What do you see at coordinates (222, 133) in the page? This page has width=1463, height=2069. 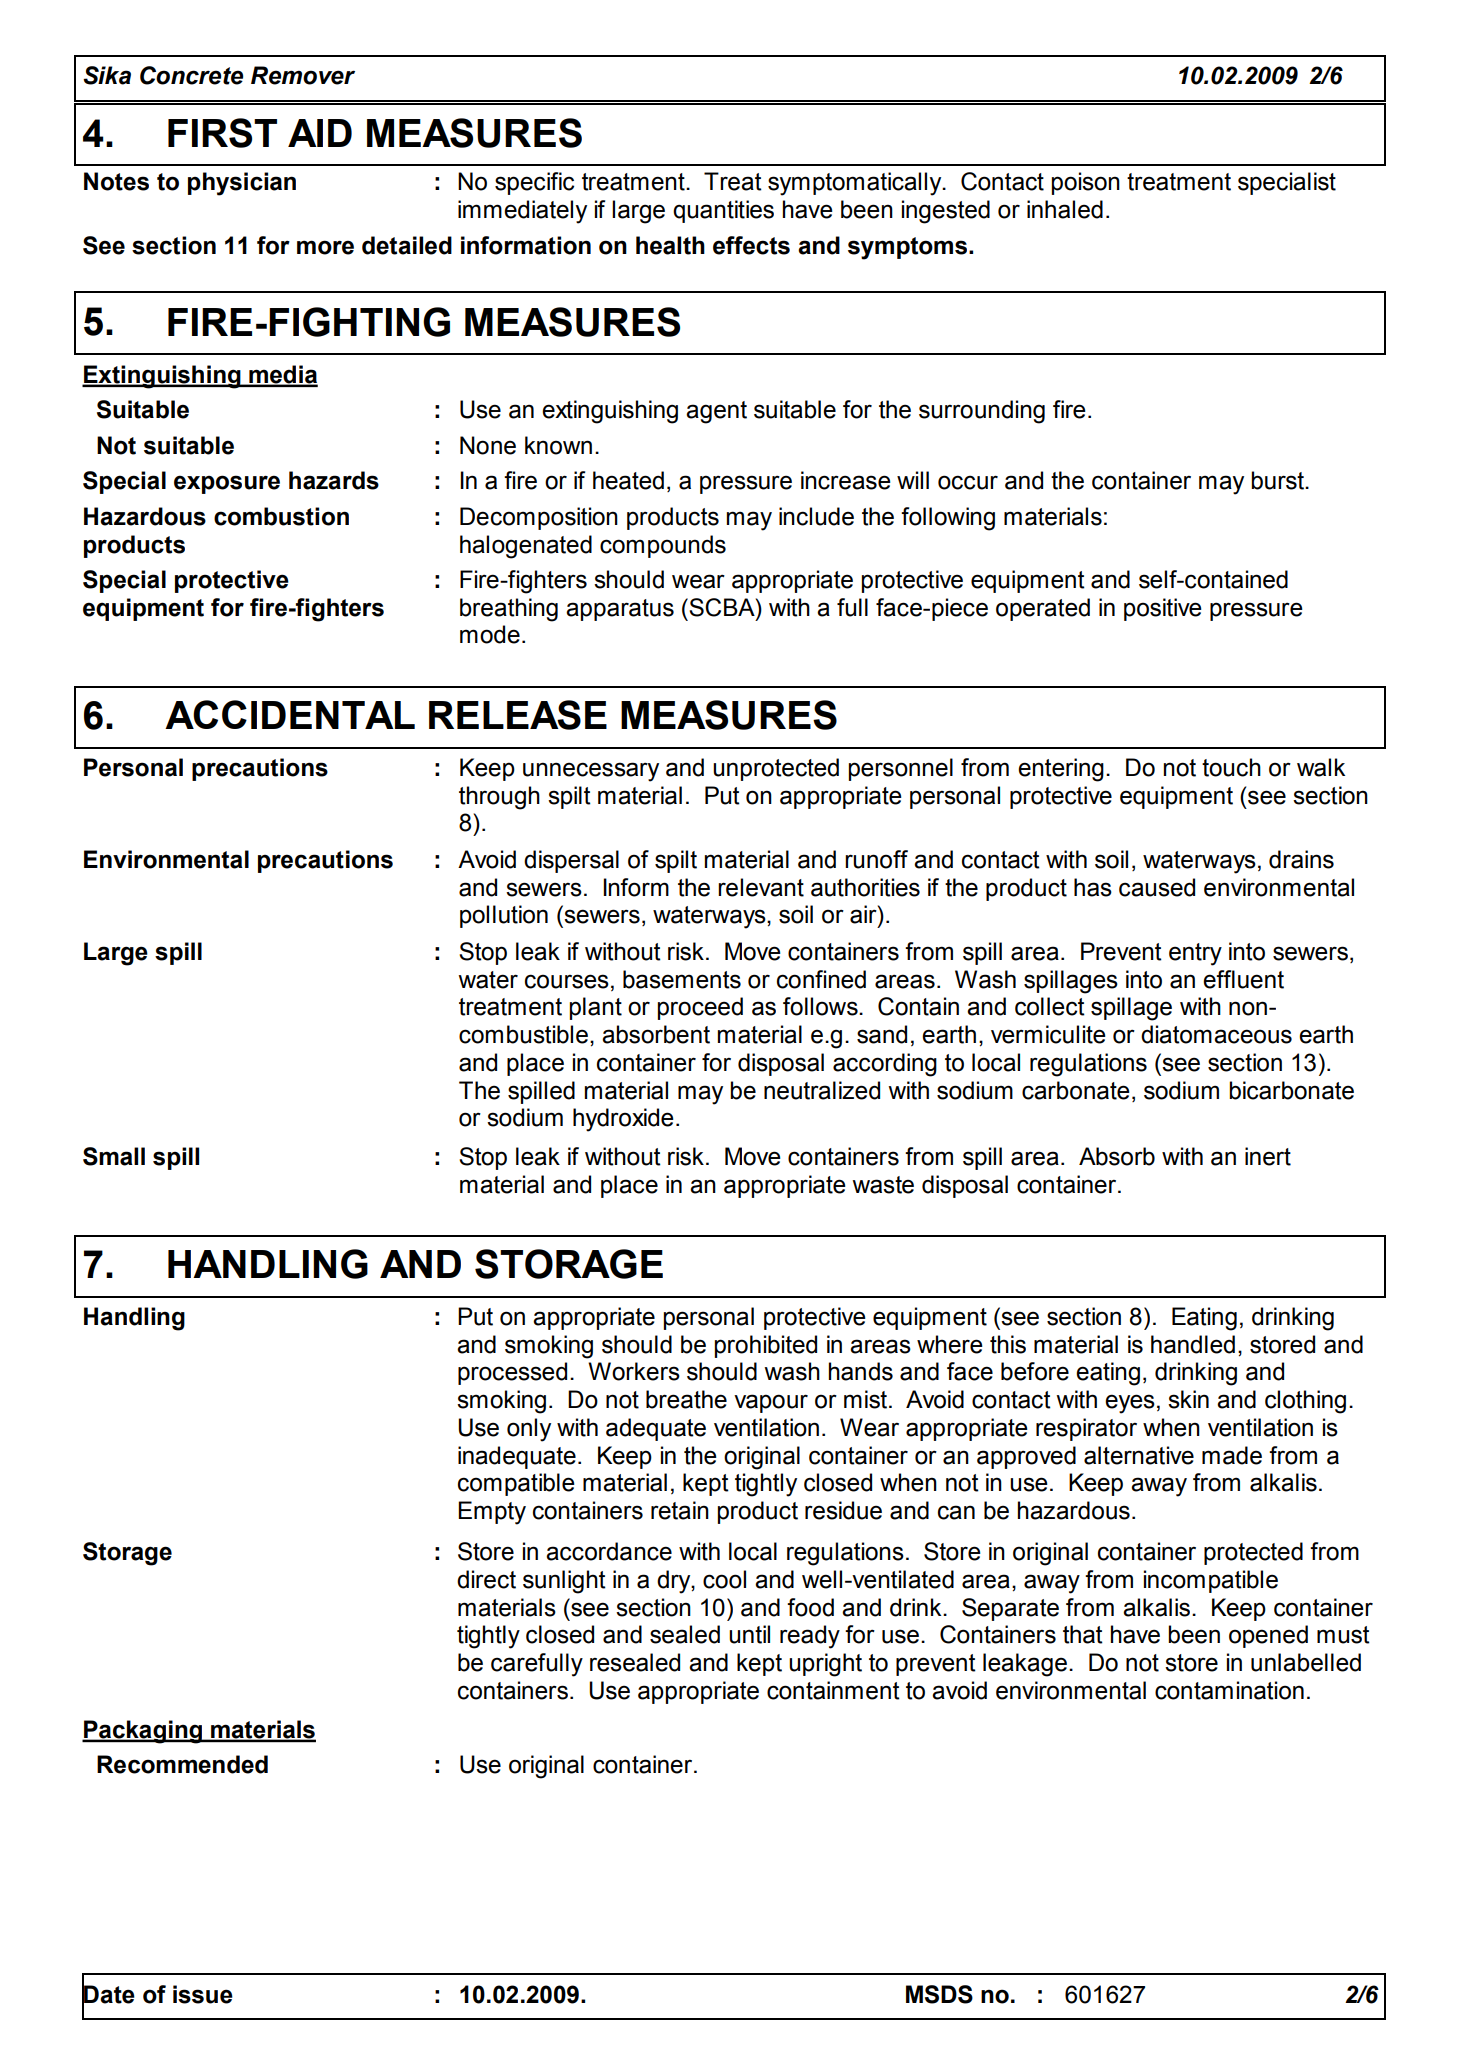 I see `FIRST` at bounding box center [222, 133].
